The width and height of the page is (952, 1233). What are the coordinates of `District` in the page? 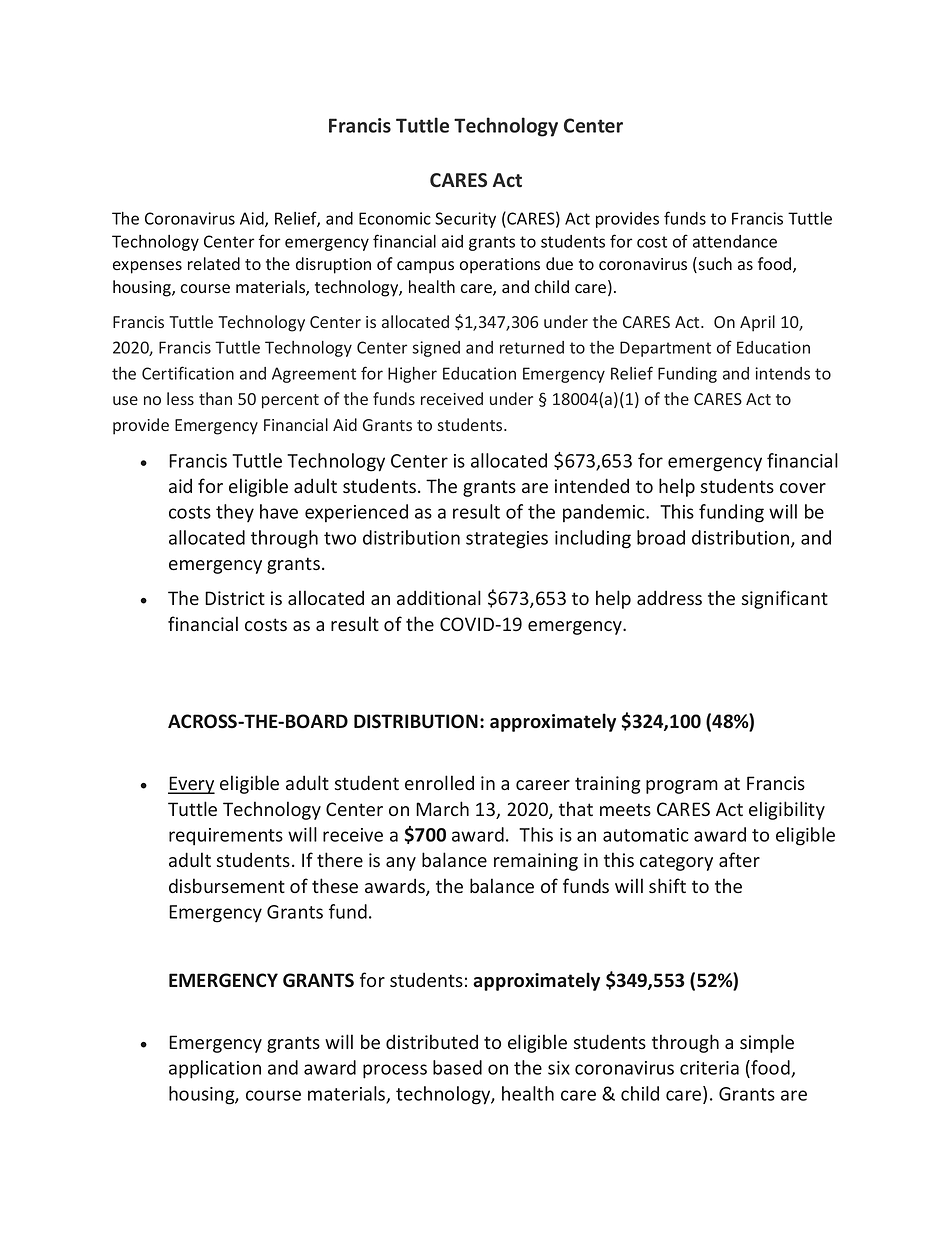 It's located at (235, 598).
